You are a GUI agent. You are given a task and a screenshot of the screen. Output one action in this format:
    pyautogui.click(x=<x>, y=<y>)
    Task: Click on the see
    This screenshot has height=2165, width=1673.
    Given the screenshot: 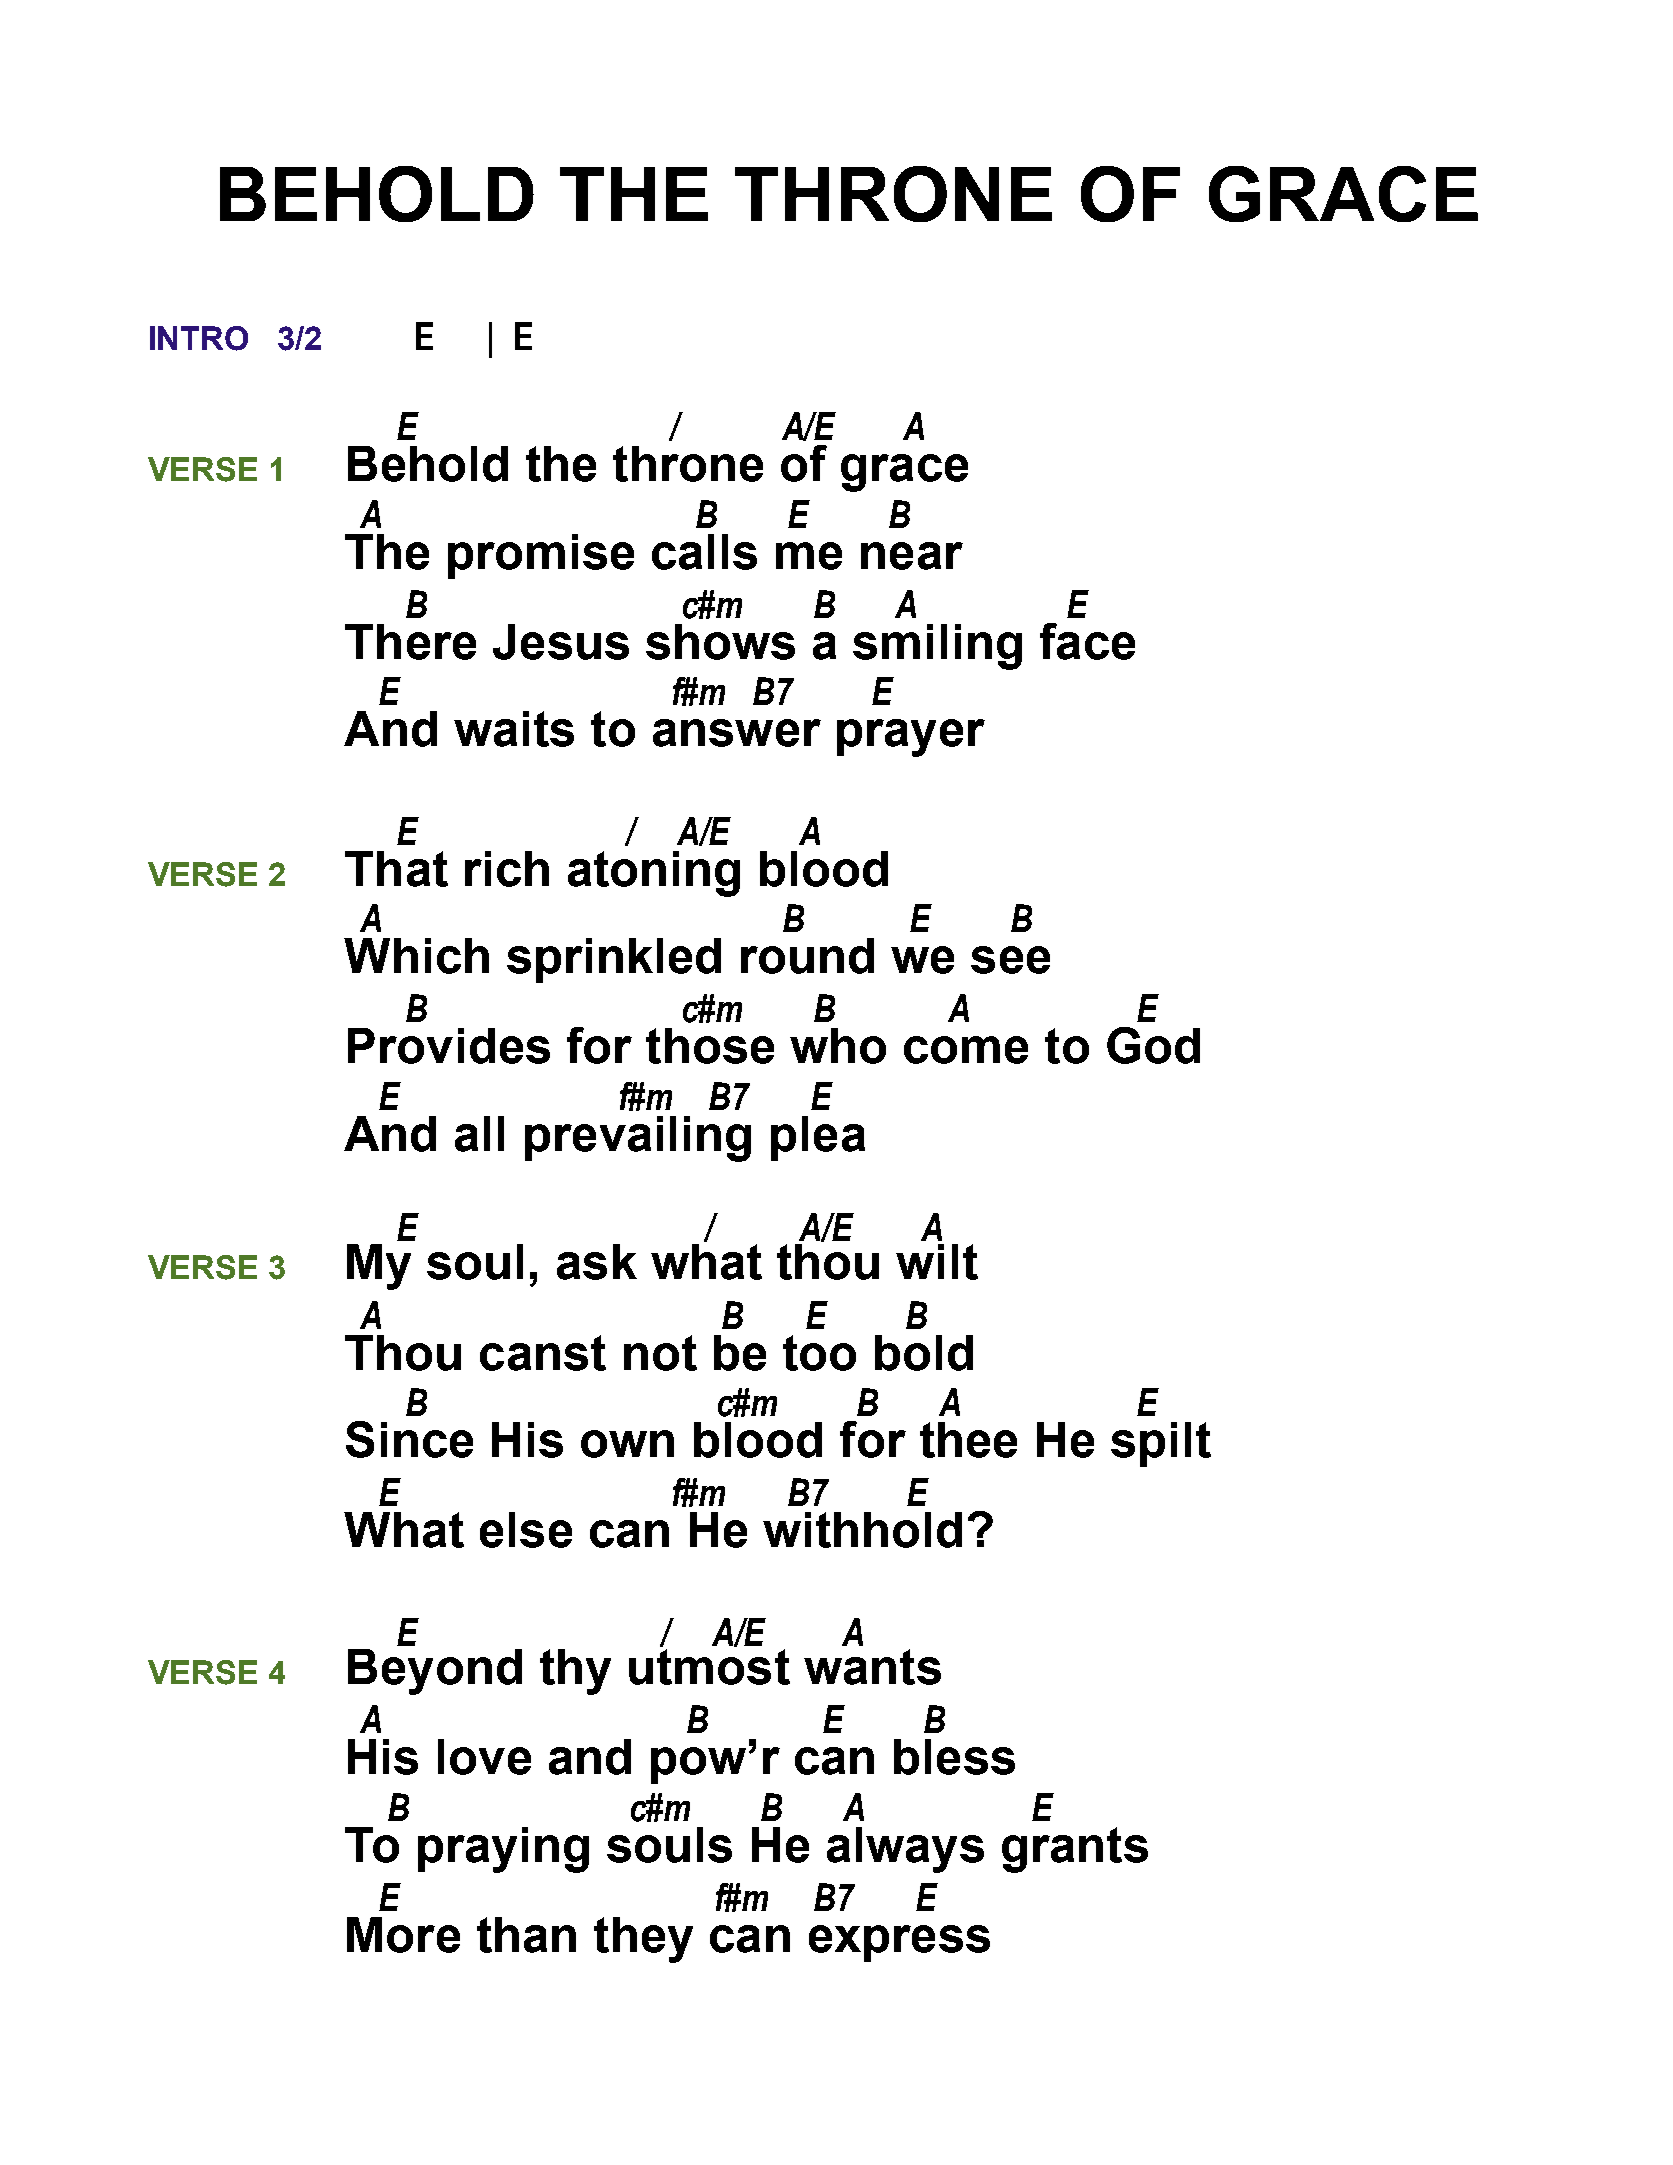 What is the action you would take?
    pyautogui.click(x=1010, y=960)
